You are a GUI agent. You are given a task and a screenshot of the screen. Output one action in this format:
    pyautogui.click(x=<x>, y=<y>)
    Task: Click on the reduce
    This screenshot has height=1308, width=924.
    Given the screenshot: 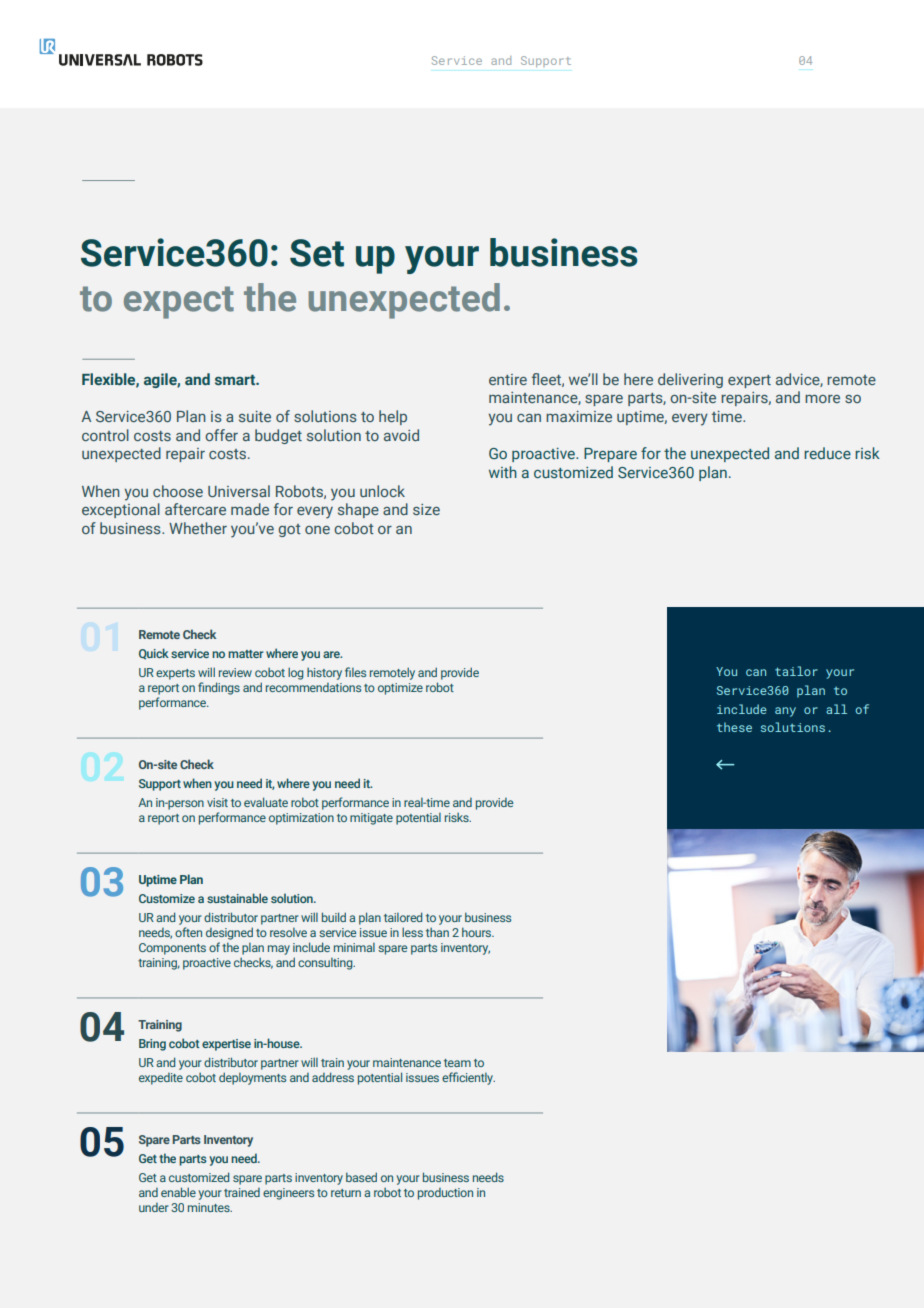 What is the action you would take?
    pyautogui.click(x=827, y=453)
